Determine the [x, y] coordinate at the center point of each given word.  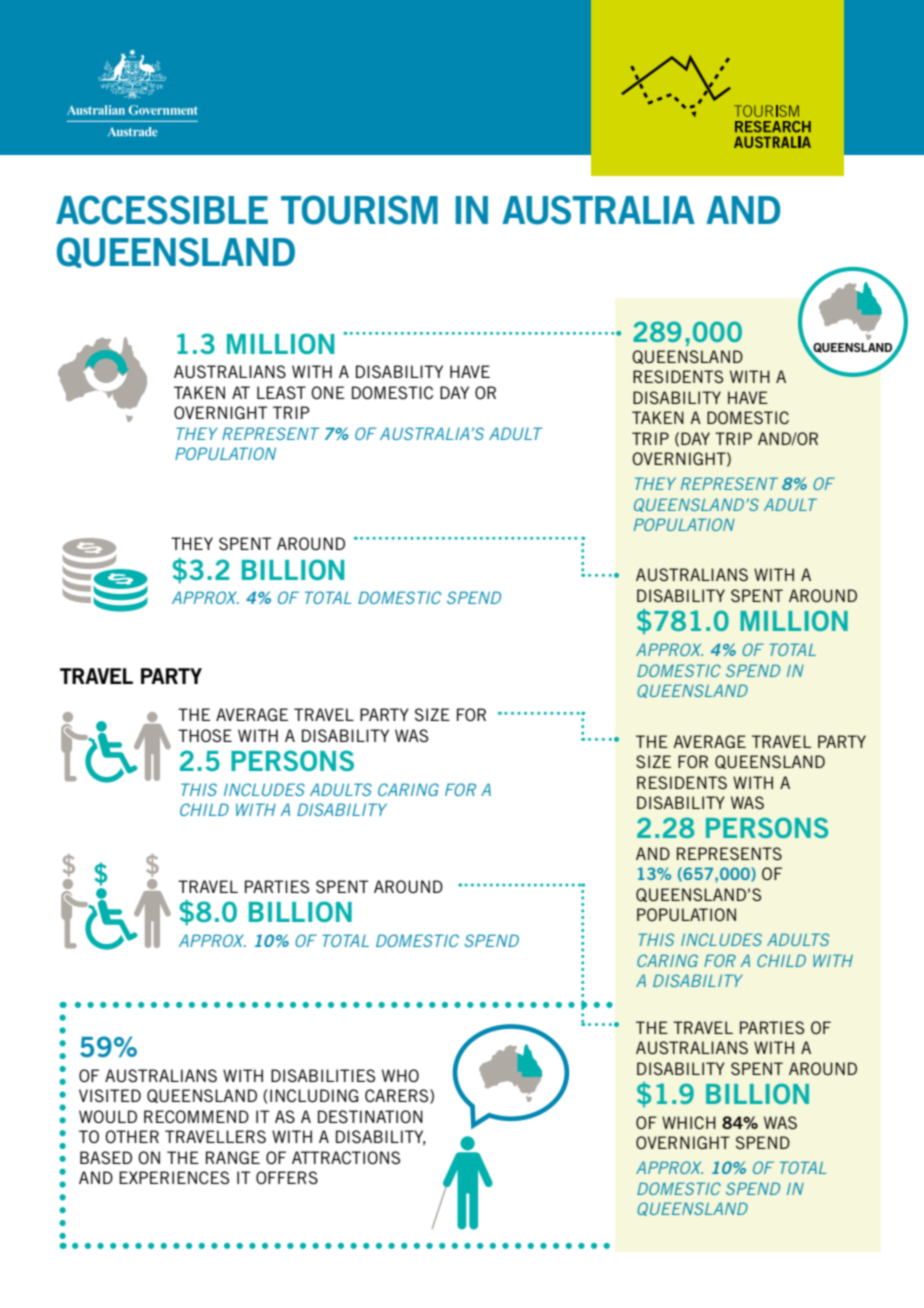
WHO [400, 1075]
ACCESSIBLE [162, 210]
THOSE [205, 735]
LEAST [281, 392]
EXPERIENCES [174, 1177]
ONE [328, 392]
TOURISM [359, 210]
